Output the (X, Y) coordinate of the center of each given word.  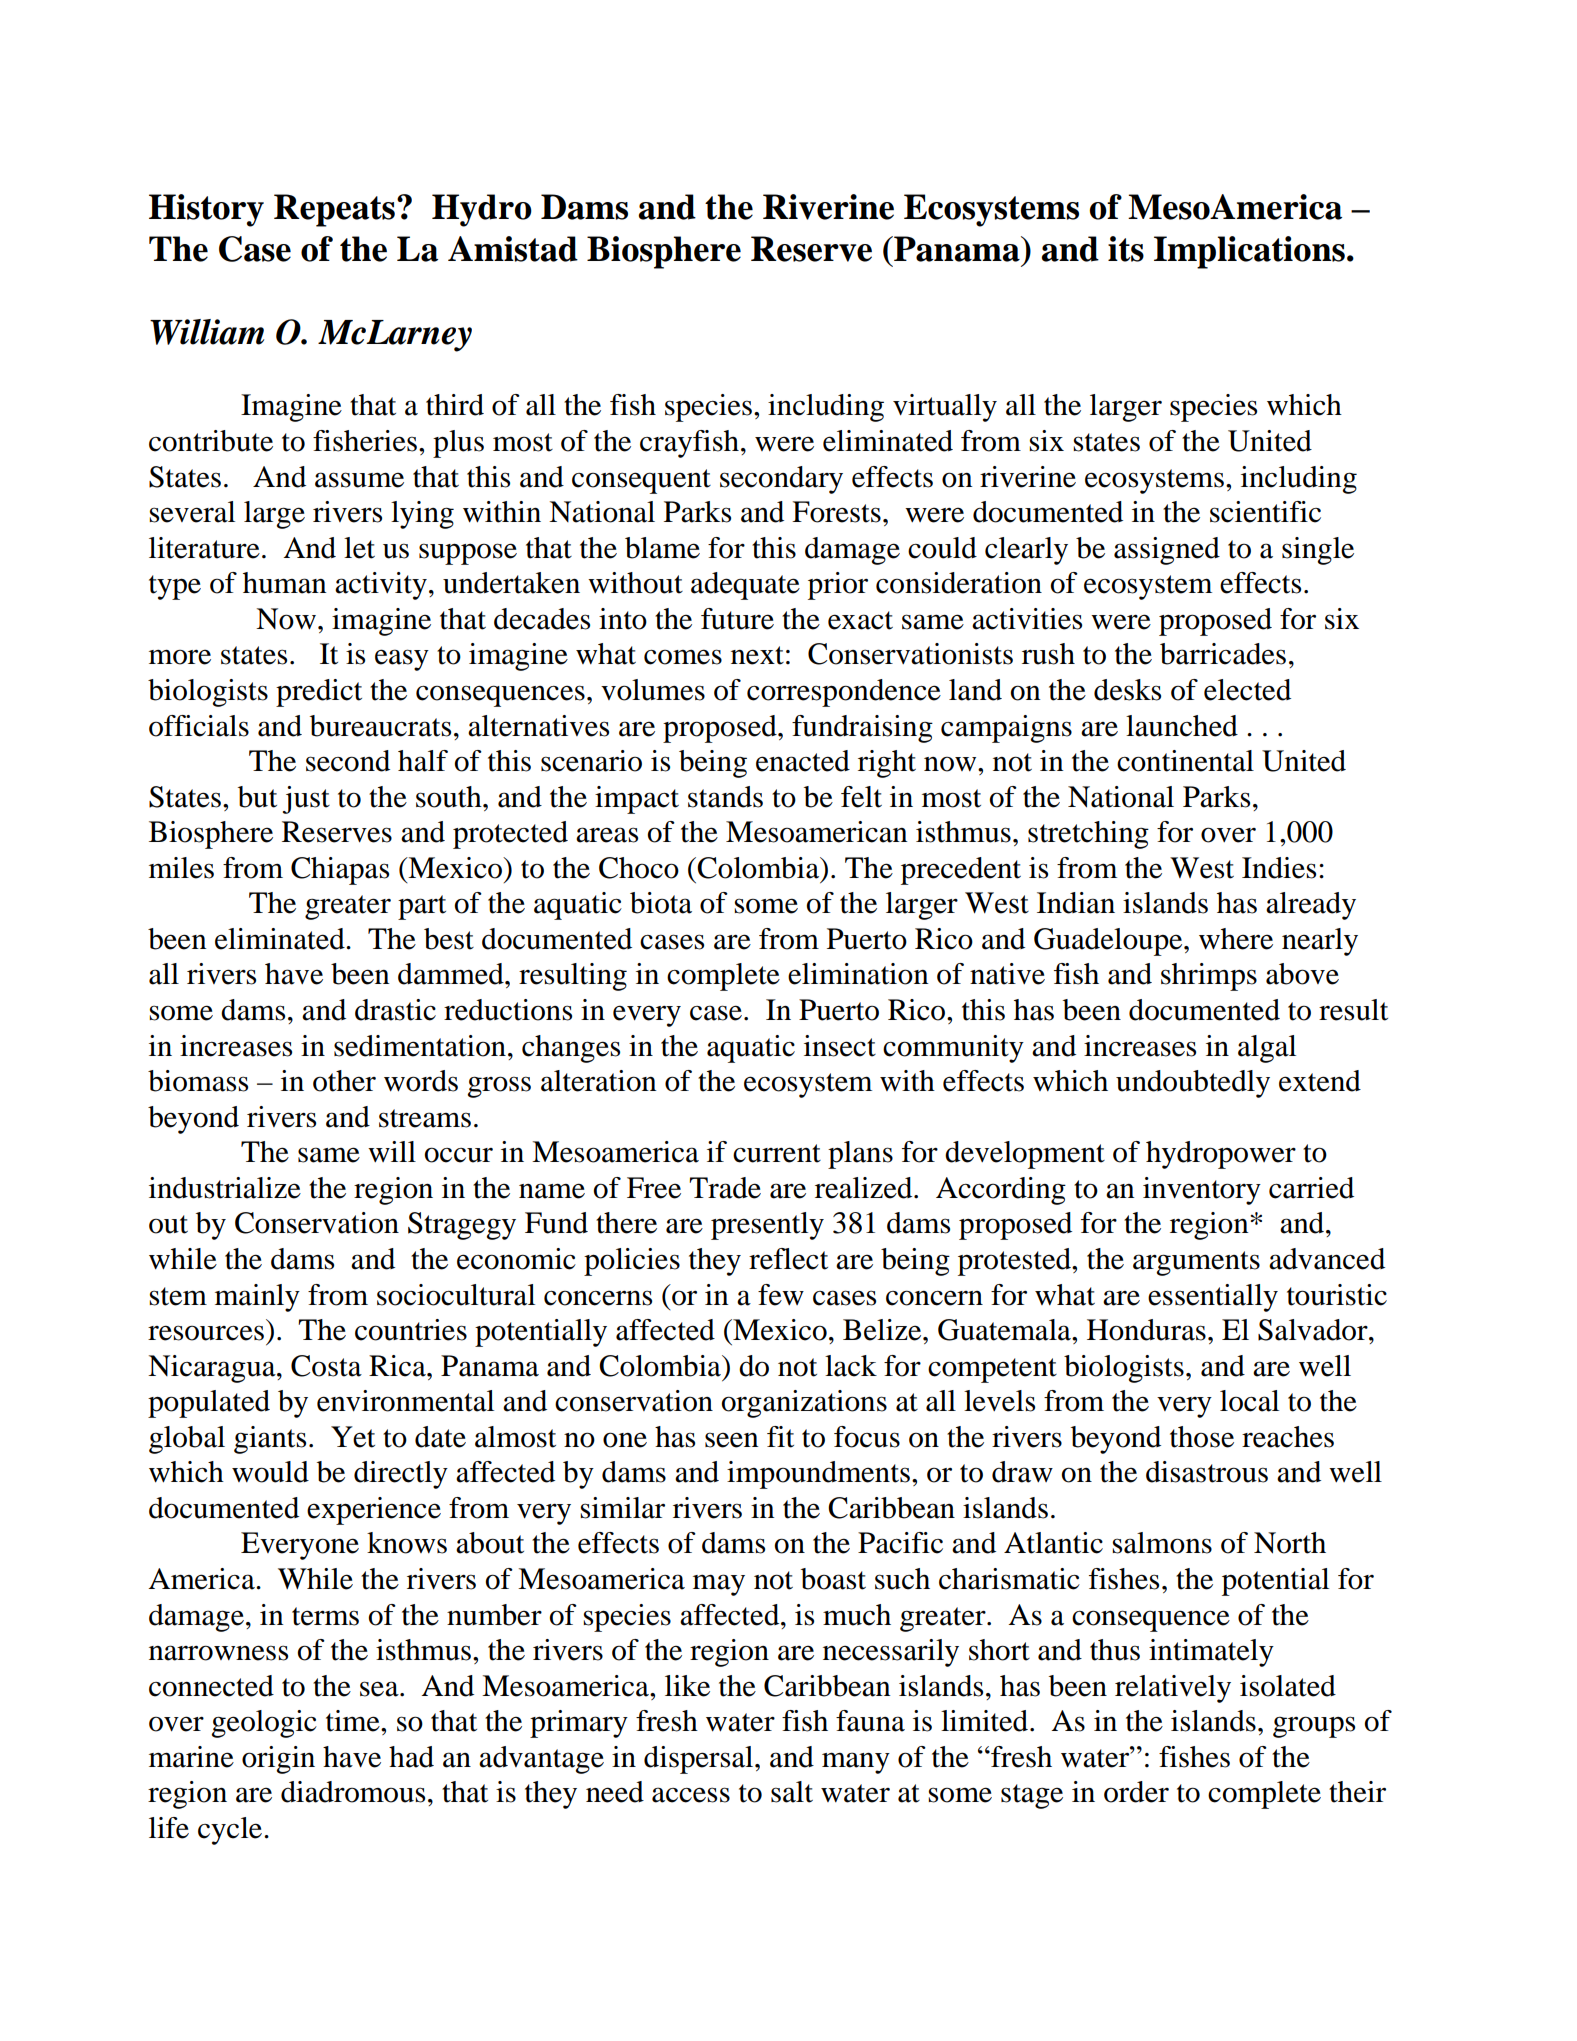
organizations (804, 1404)
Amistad (513, 249)
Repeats (334, 210)
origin (278, 1760)
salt (792, 1792)
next (757, 655)
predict (319, 693)
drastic (395, 1010)
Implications (1249, 252)
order (1136, 1792)
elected (1247, 690)
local (1249, 1401)
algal (1267, 1049)
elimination (858, 974)
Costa (326, 1366)
